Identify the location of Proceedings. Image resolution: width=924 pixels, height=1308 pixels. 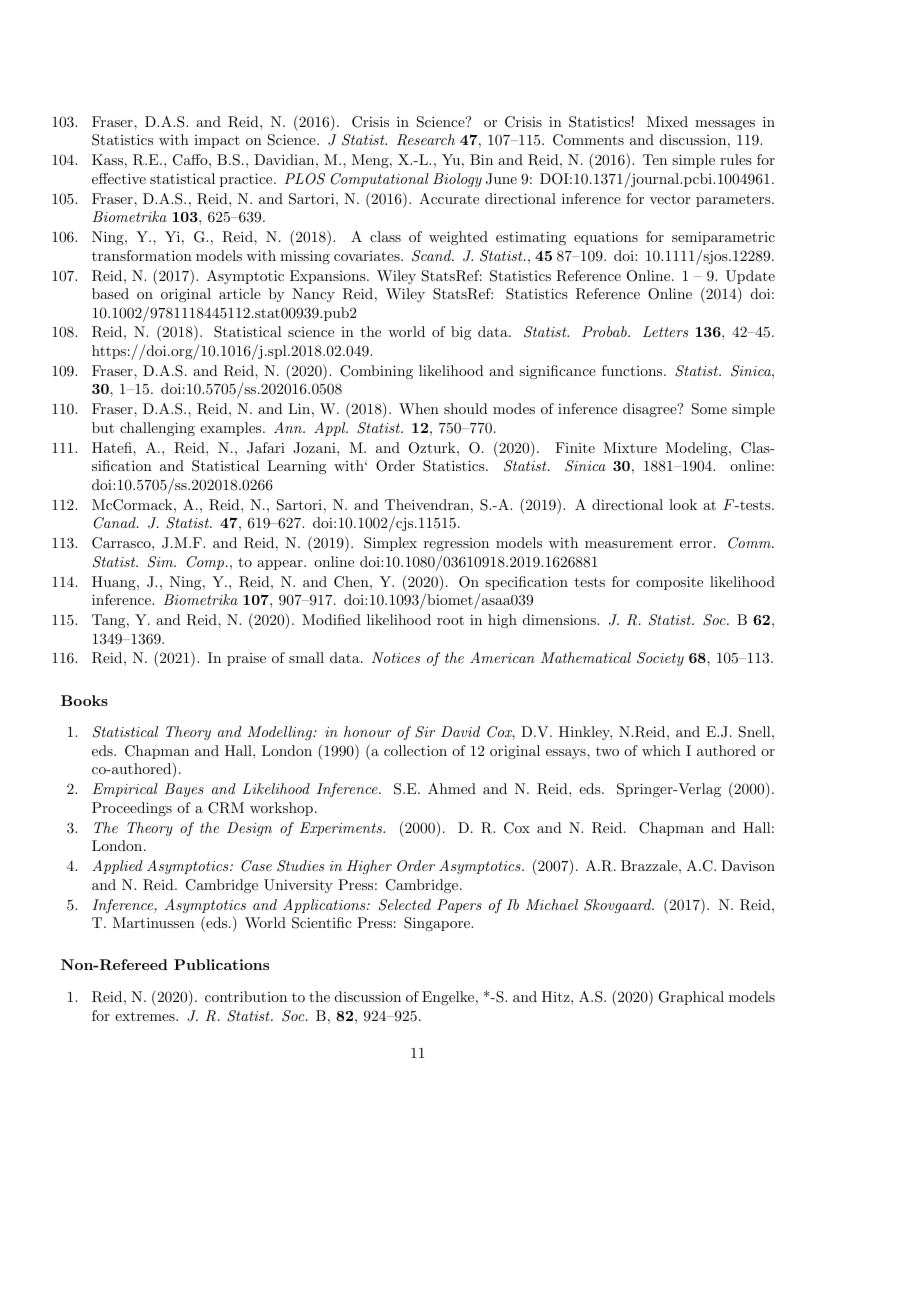
(132, 809).
